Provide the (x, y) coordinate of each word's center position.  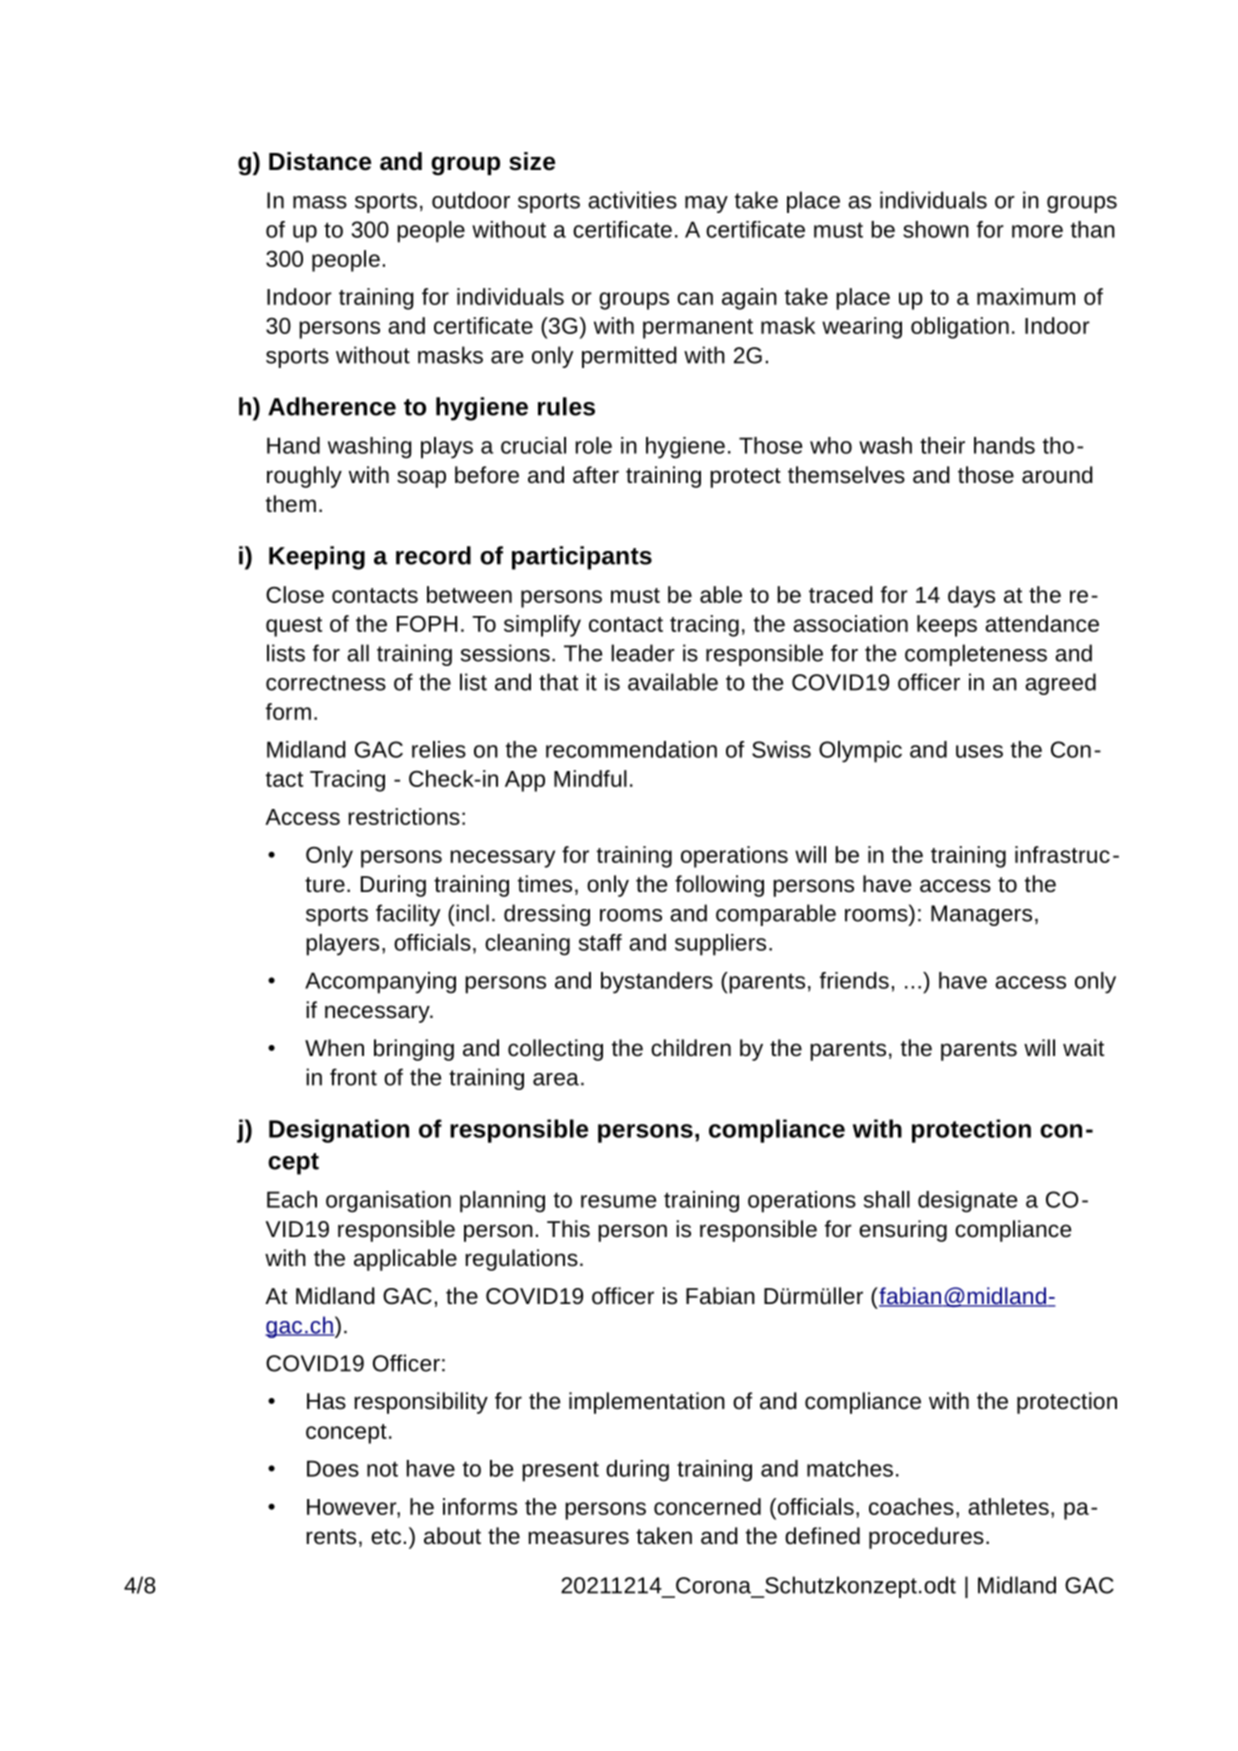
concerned (707, 1506)
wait (1083, 1047)
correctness (326, 683)
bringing (414, 1050)
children (691, 1048)
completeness (976, 655)
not (382, 1469)
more (1037, 231)
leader (643, 653)
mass (320, 202)
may (706, 204)
